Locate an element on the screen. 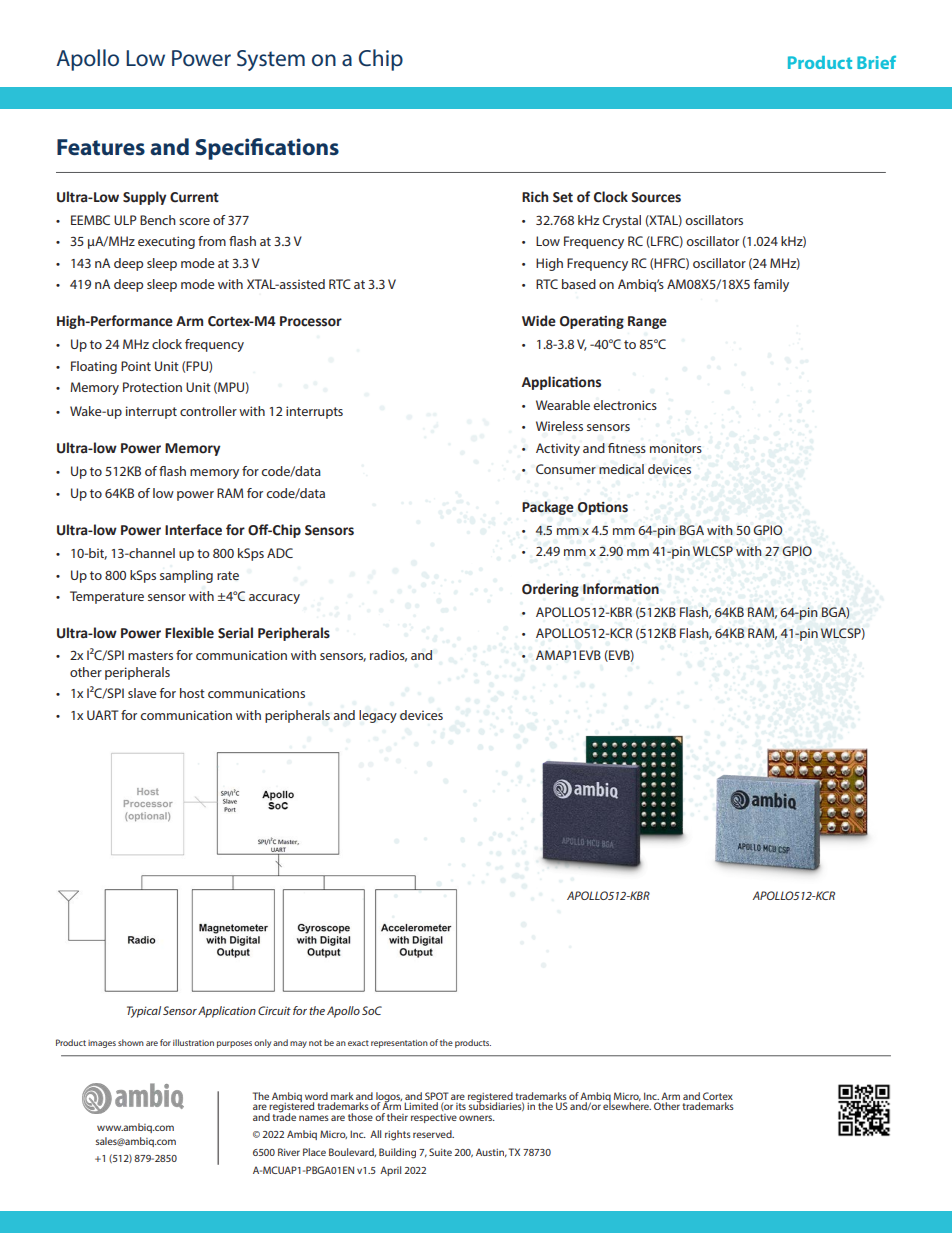 The height and width of the screenshot is (1233, 952). monitors is located at coordinates (676, 448).
